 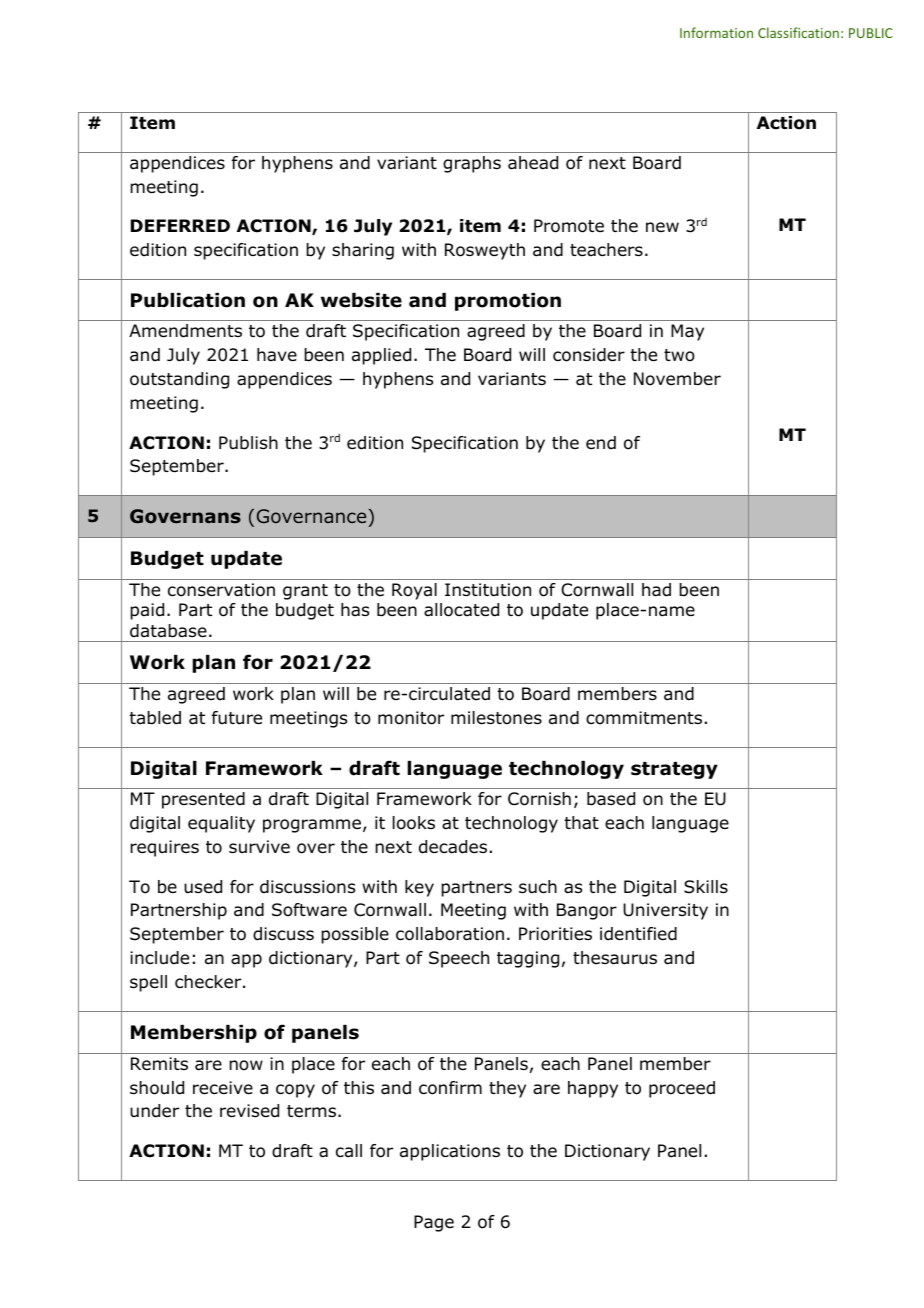 What do you see at coordinates (716, 32) in the screenshot?
I see `Information` at bounding box center [716, 32].
